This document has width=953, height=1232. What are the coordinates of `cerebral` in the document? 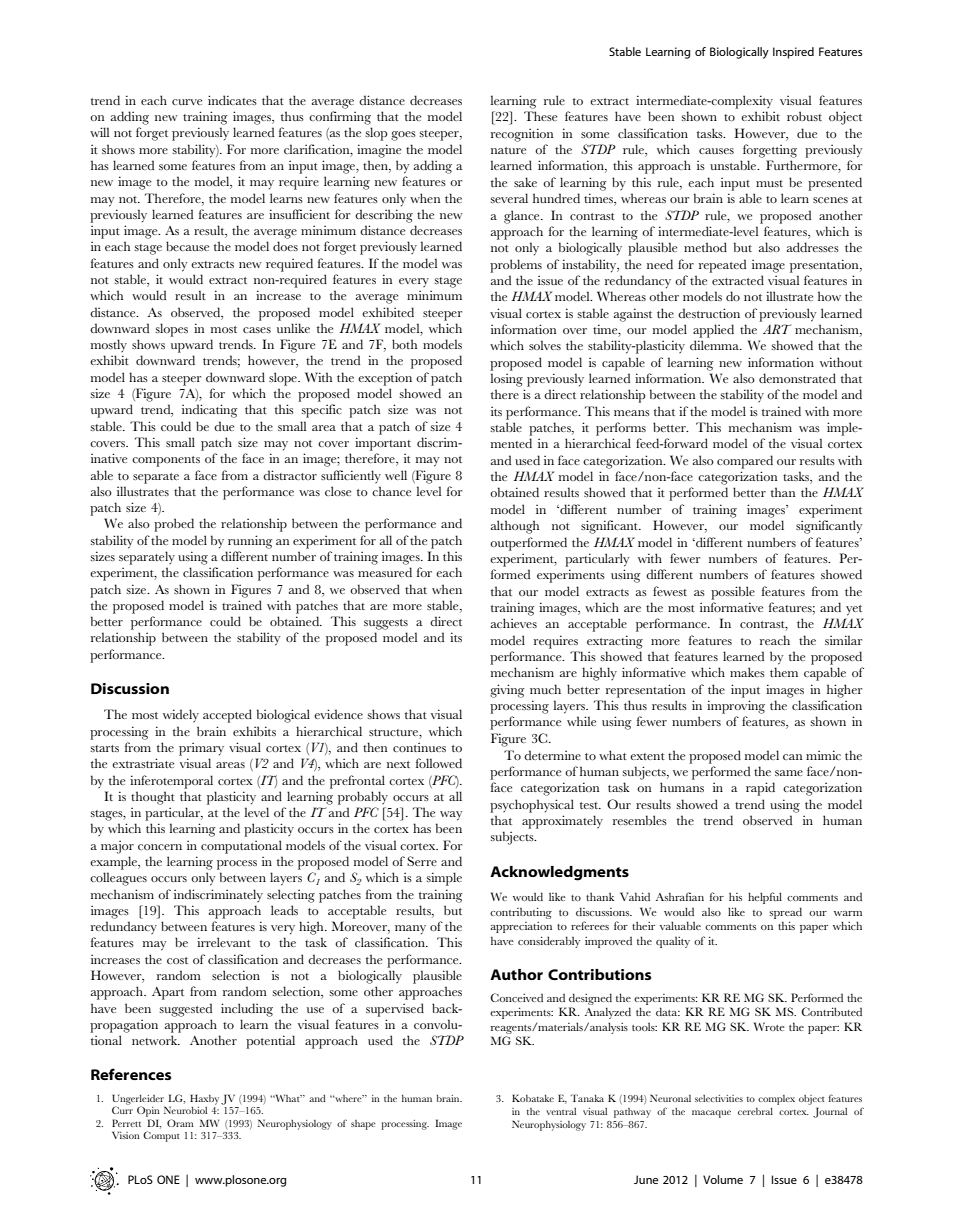 It's located at (755, 1111).
